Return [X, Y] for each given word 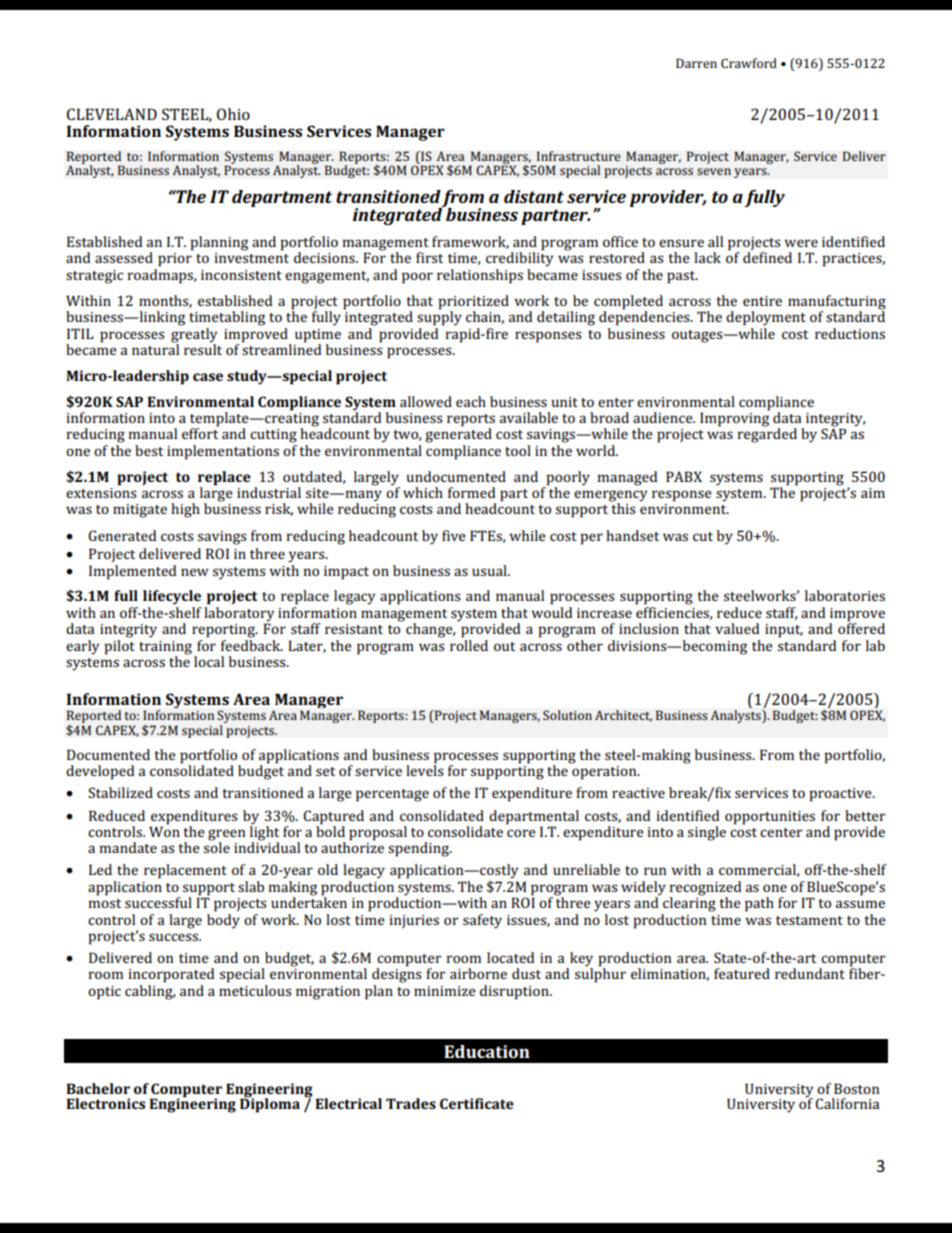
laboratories [845, 595]
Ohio [233, 114]
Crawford [749, 63]
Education [487, 1051]
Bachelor [98, 1088]
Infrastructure [579, 156]
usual [490, 570]
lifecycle [172, 597]
